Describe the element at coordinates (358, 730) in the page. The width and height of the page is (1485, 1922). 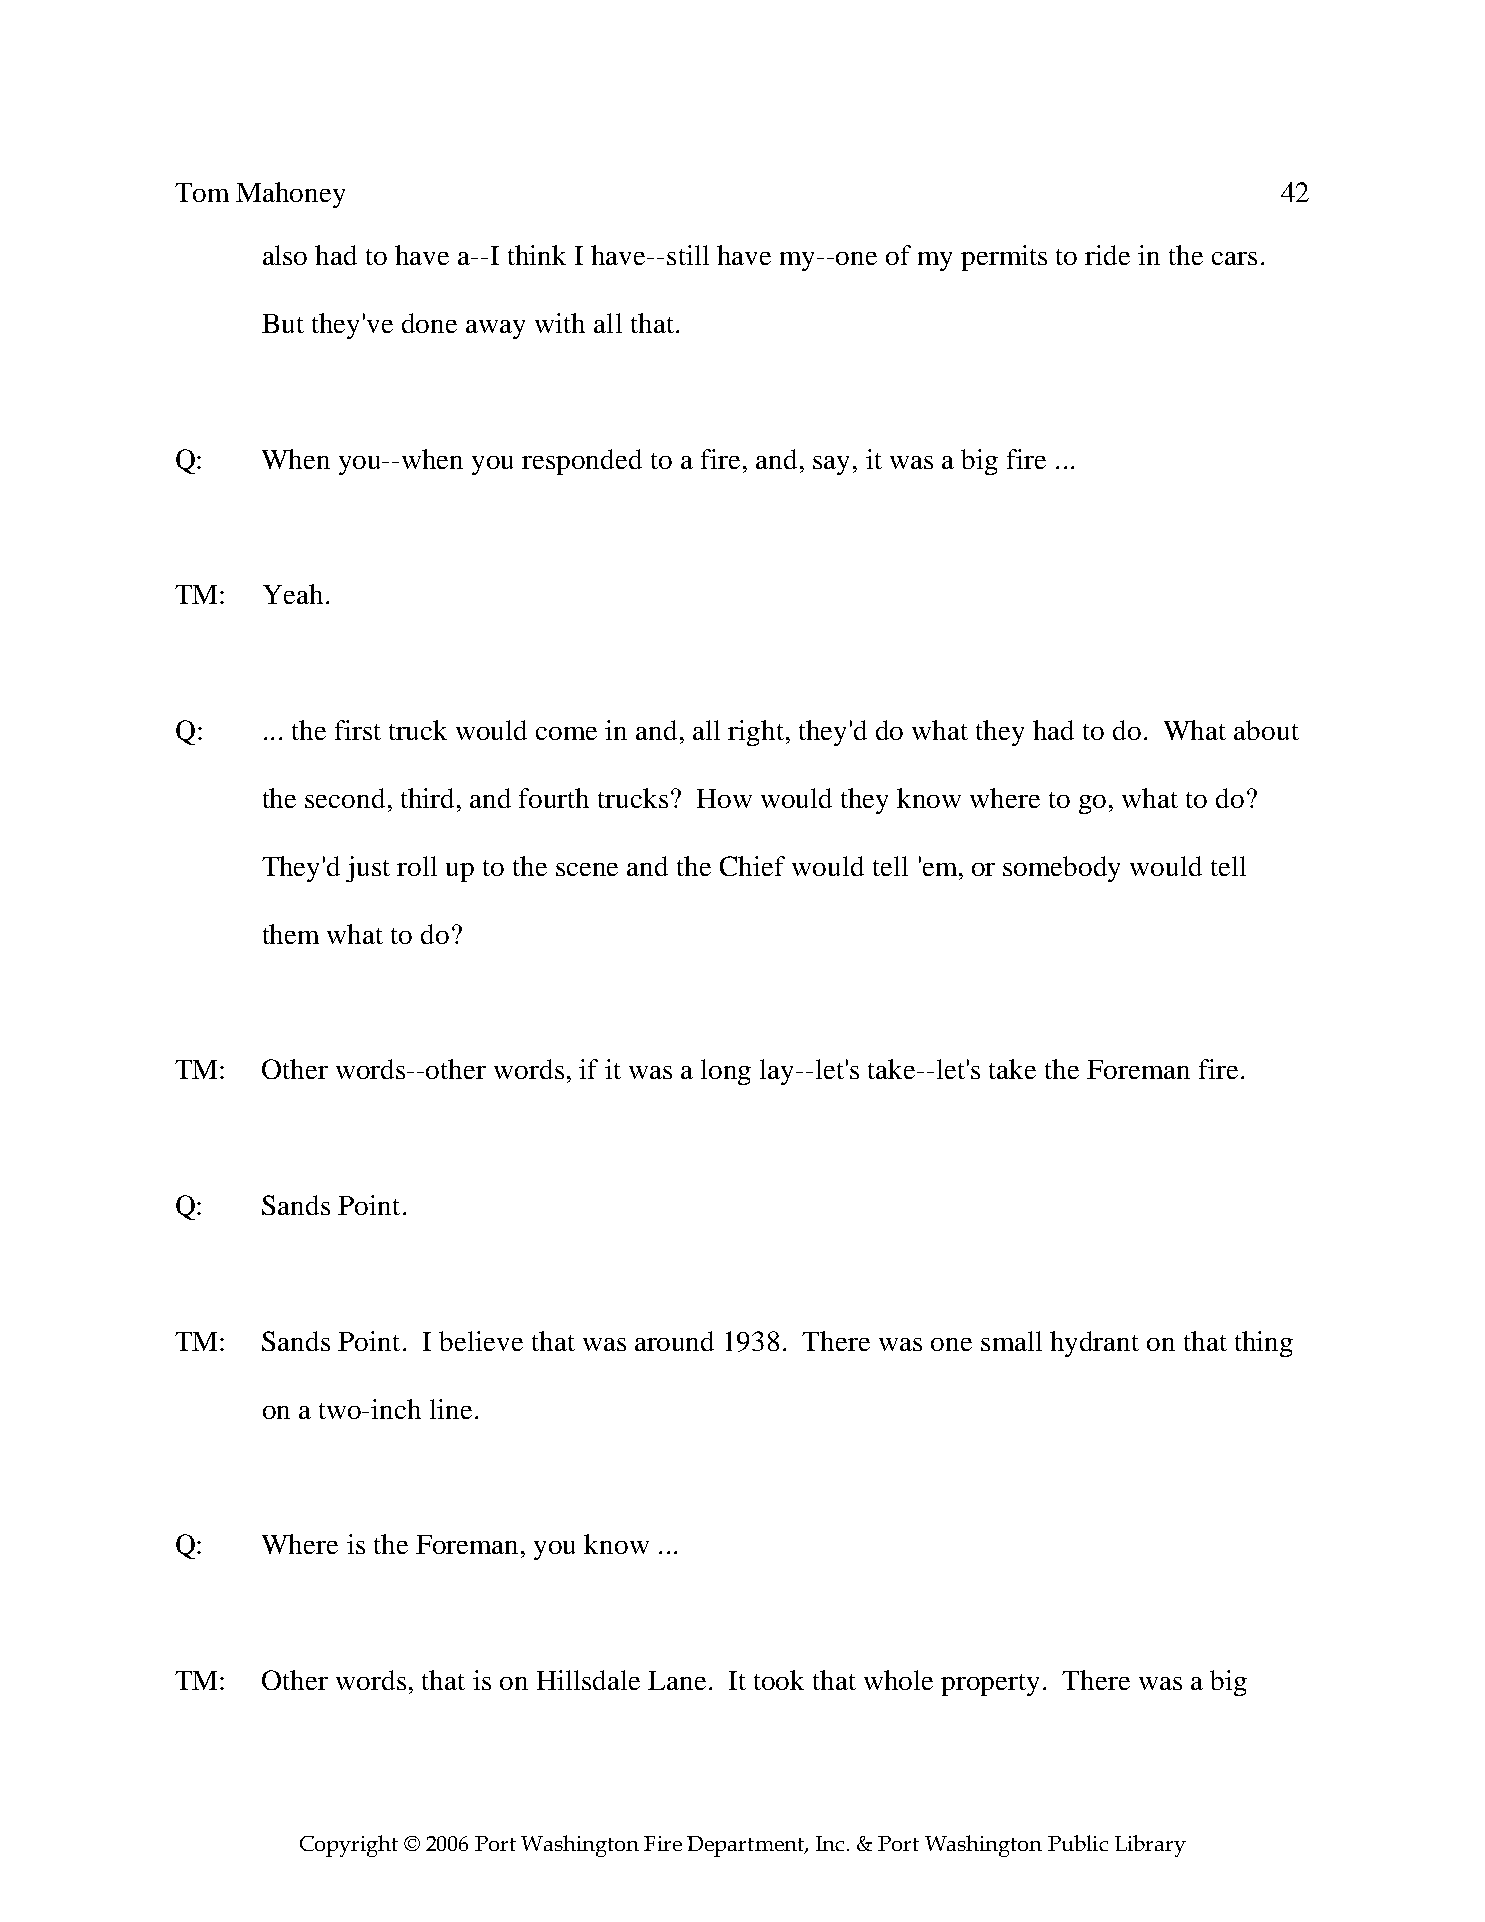
I see `first` at that location.
